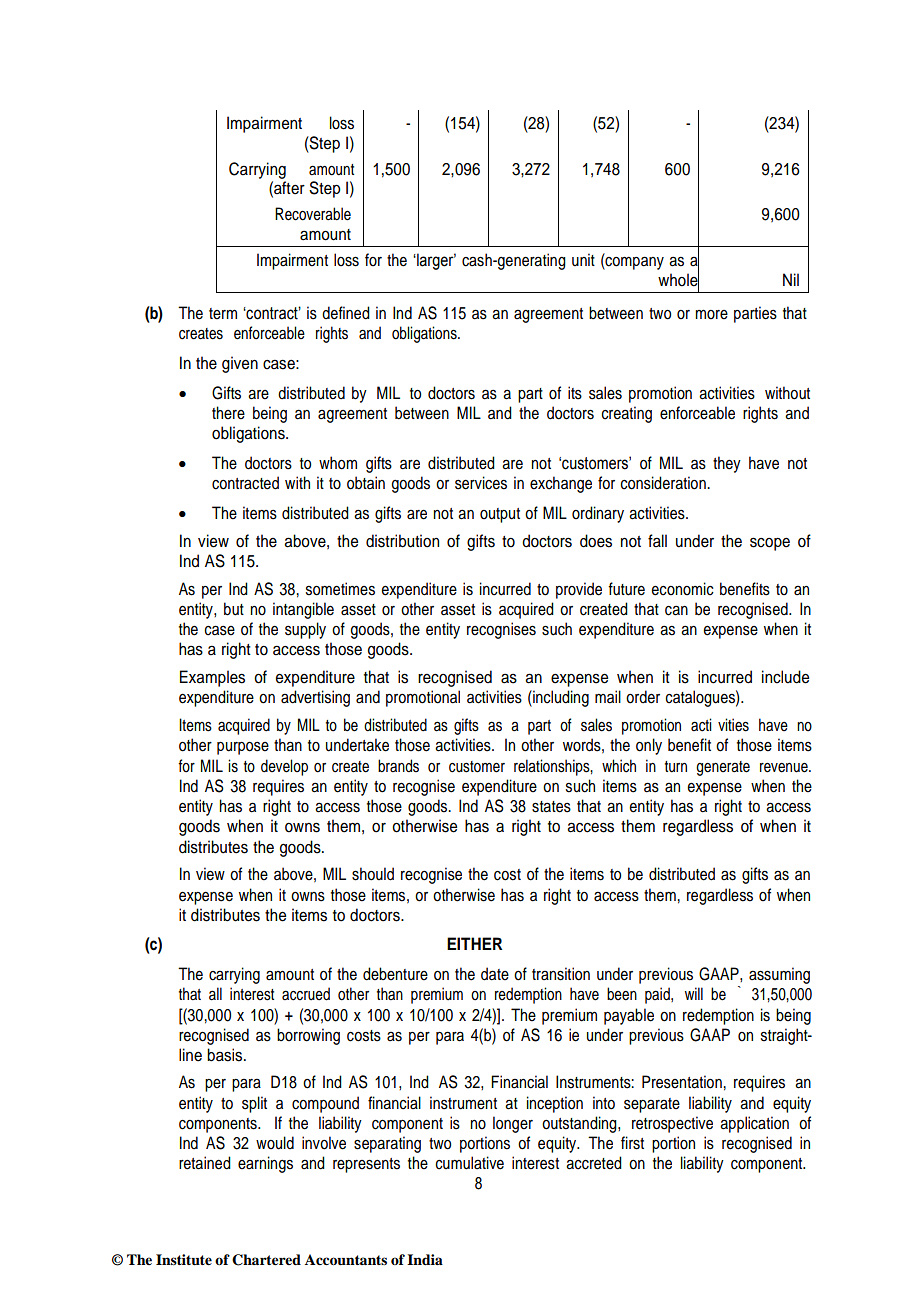 This screenshot has height=1307, width=924. I want to click on Chartered, so click(266, 1260).
